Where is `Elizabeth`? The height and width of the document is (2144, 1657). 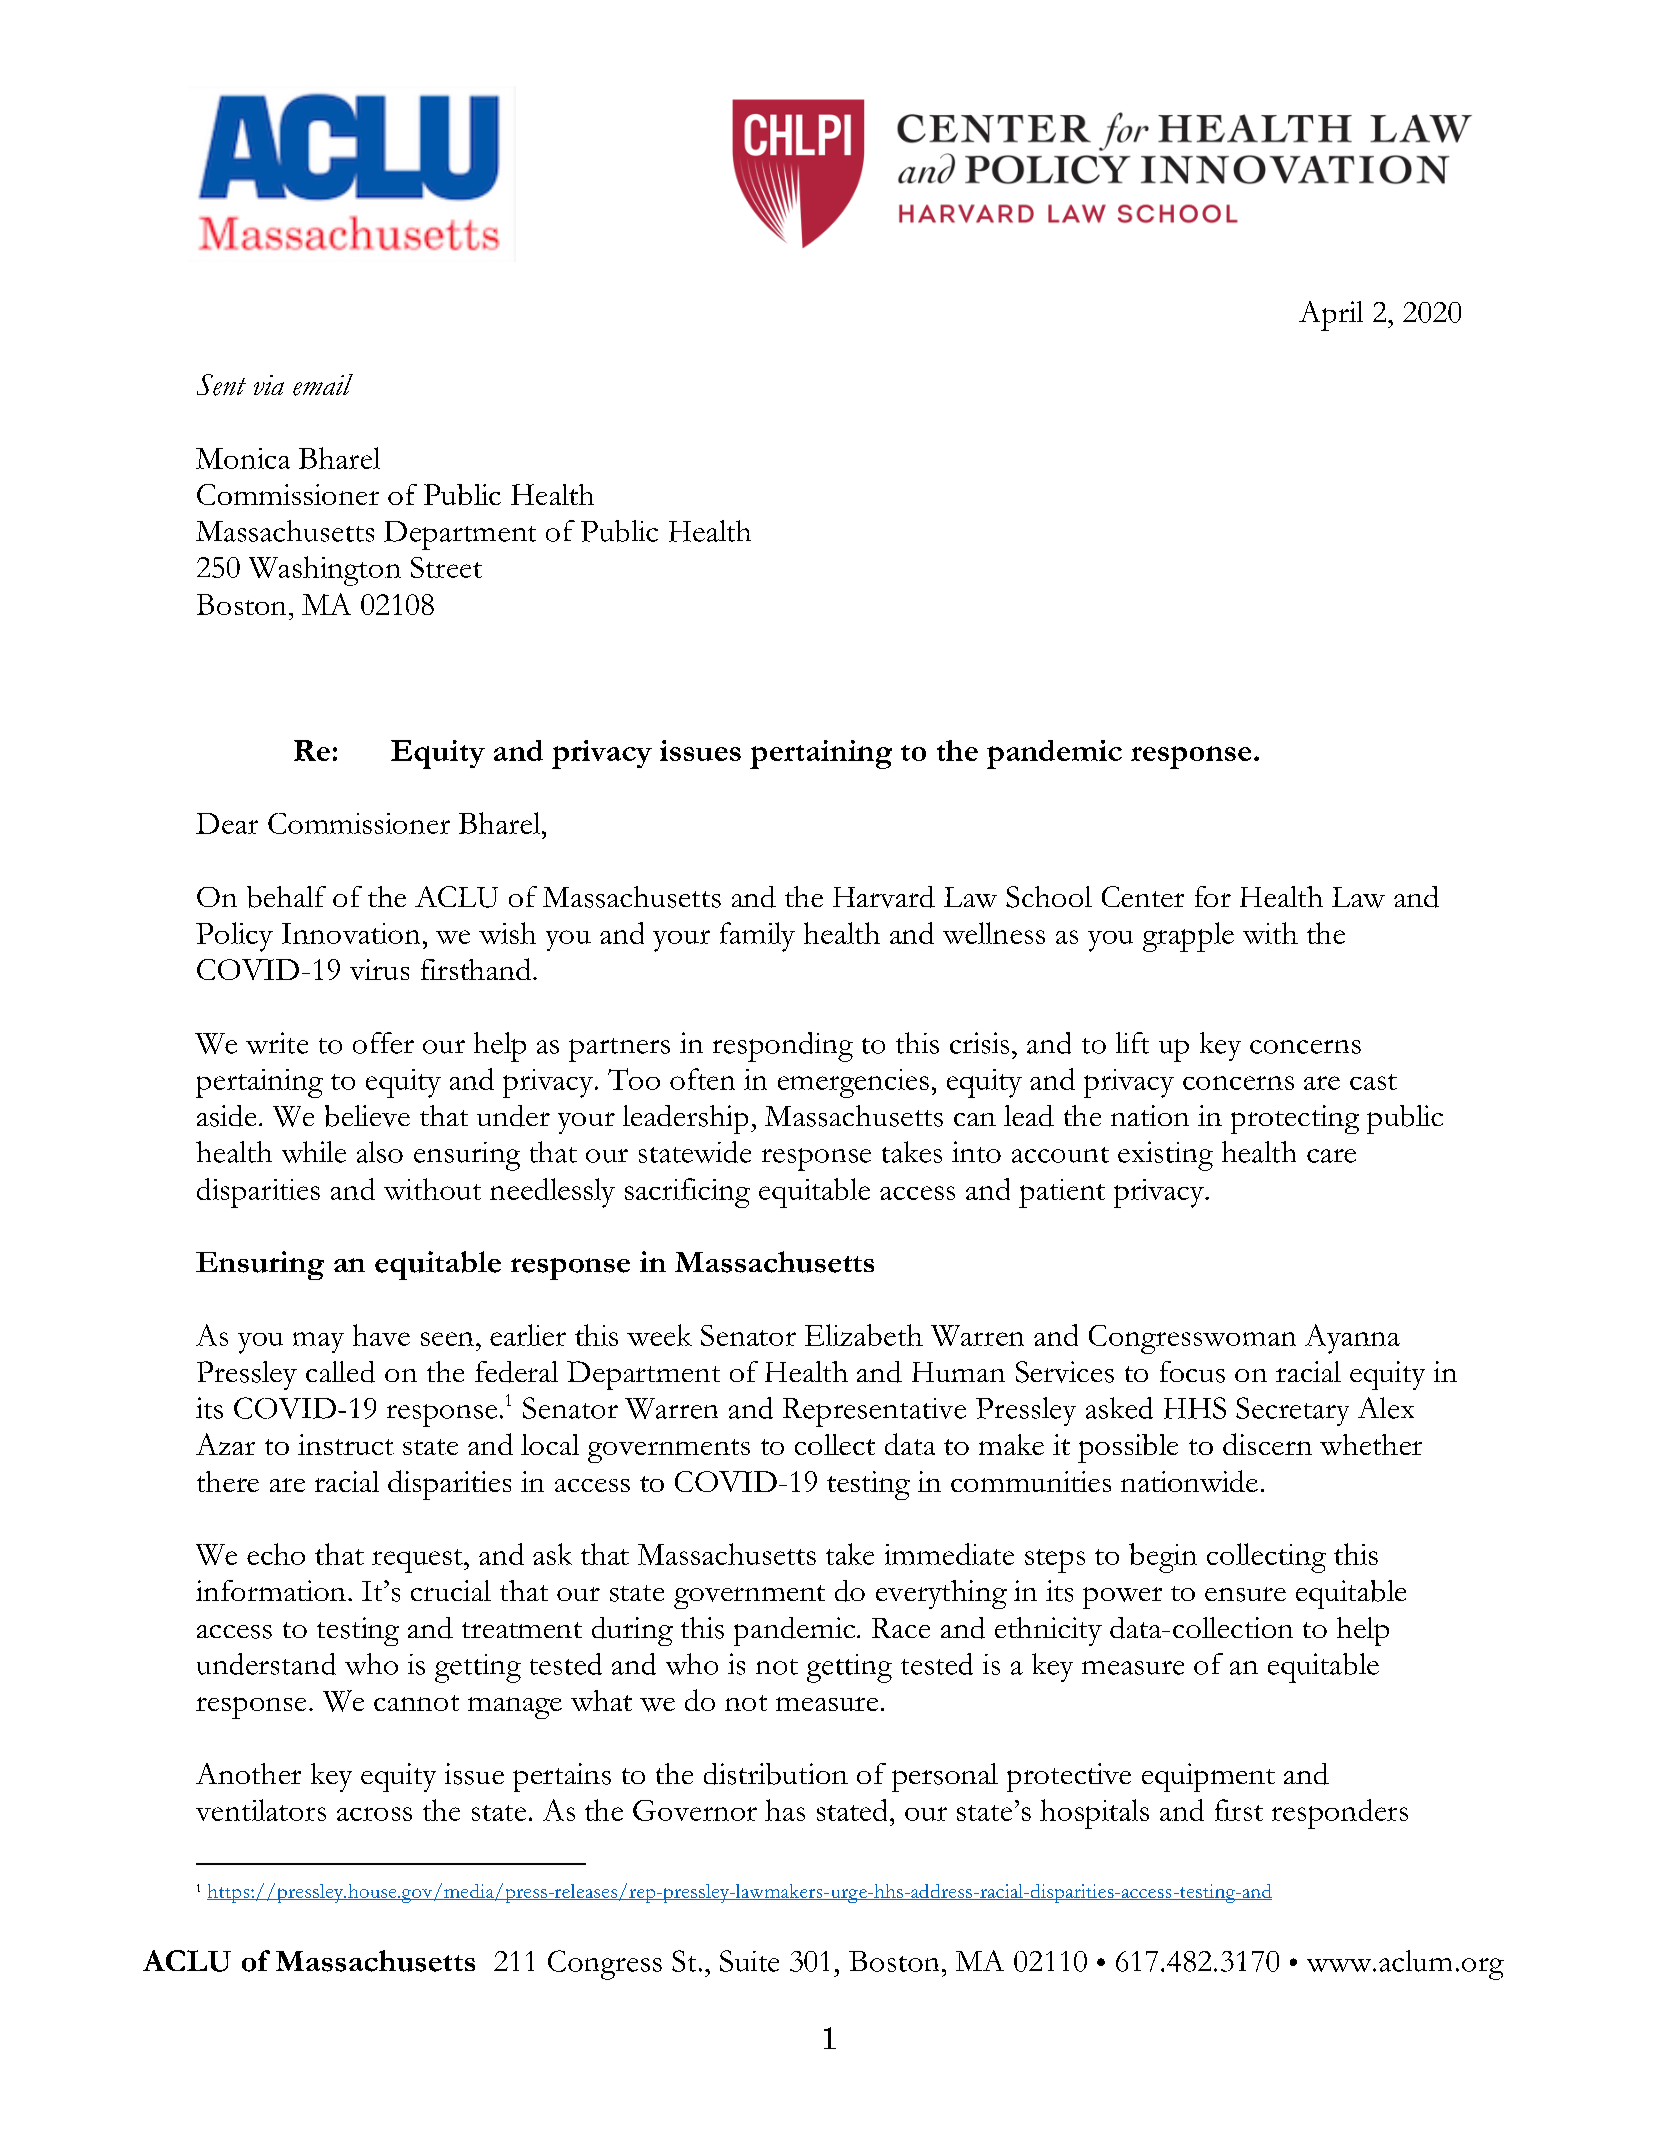
Elizabeth is located at coordinates (864, 1335).
